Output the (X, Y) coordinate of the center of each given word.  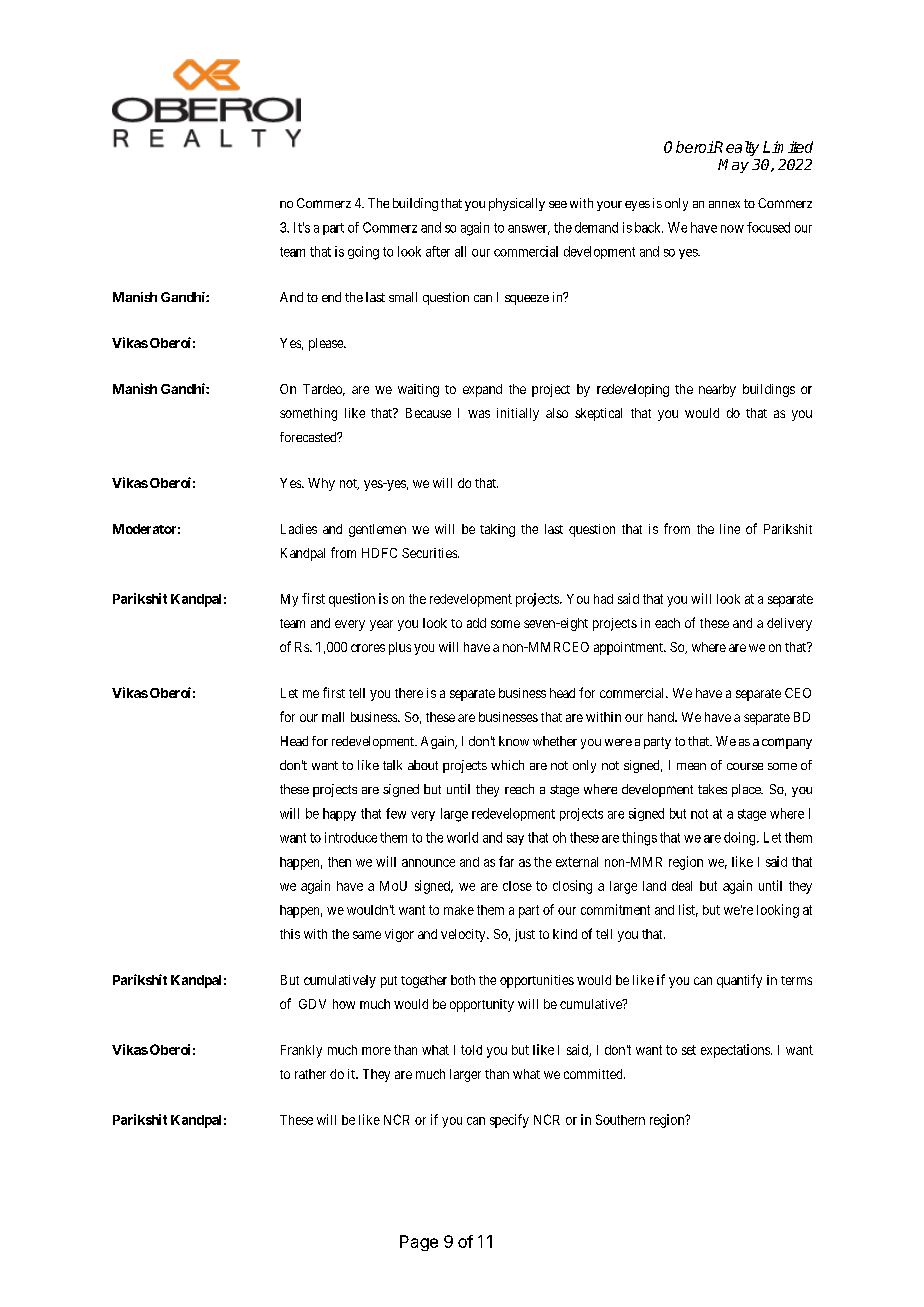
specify (509, 1121)
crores (368, 648)
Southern (620, 1119)
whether (555, 741)
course (745, 766)
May (733, 166)
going (363, 253)
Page (419, 1243)
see (558, 204)
